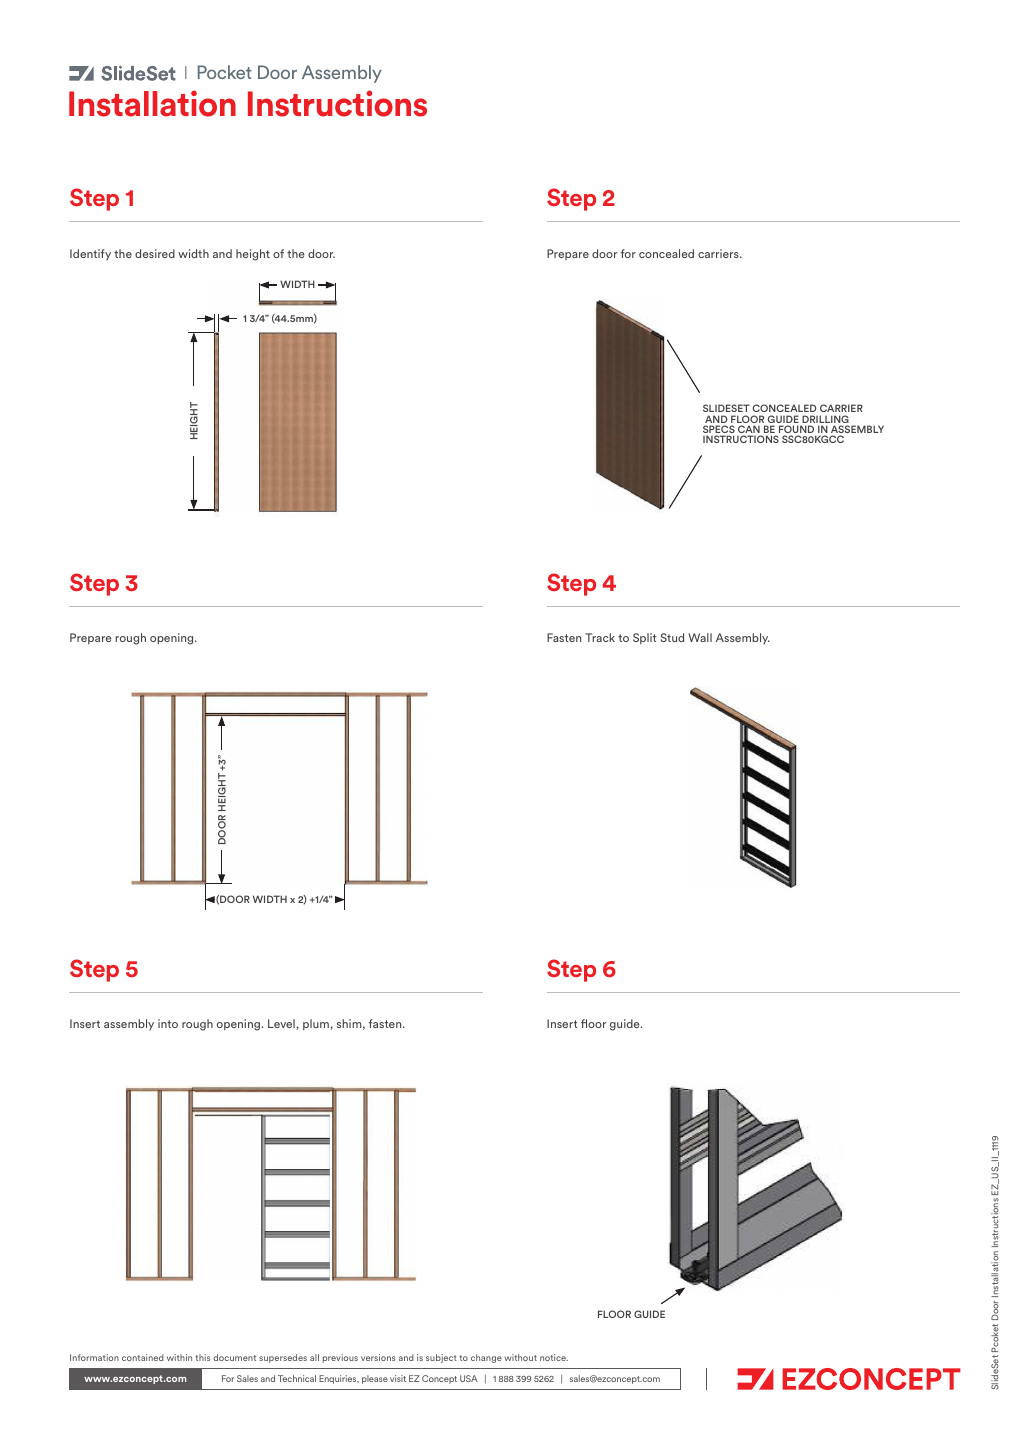  I want to click on Identify, so click(90, 255).
